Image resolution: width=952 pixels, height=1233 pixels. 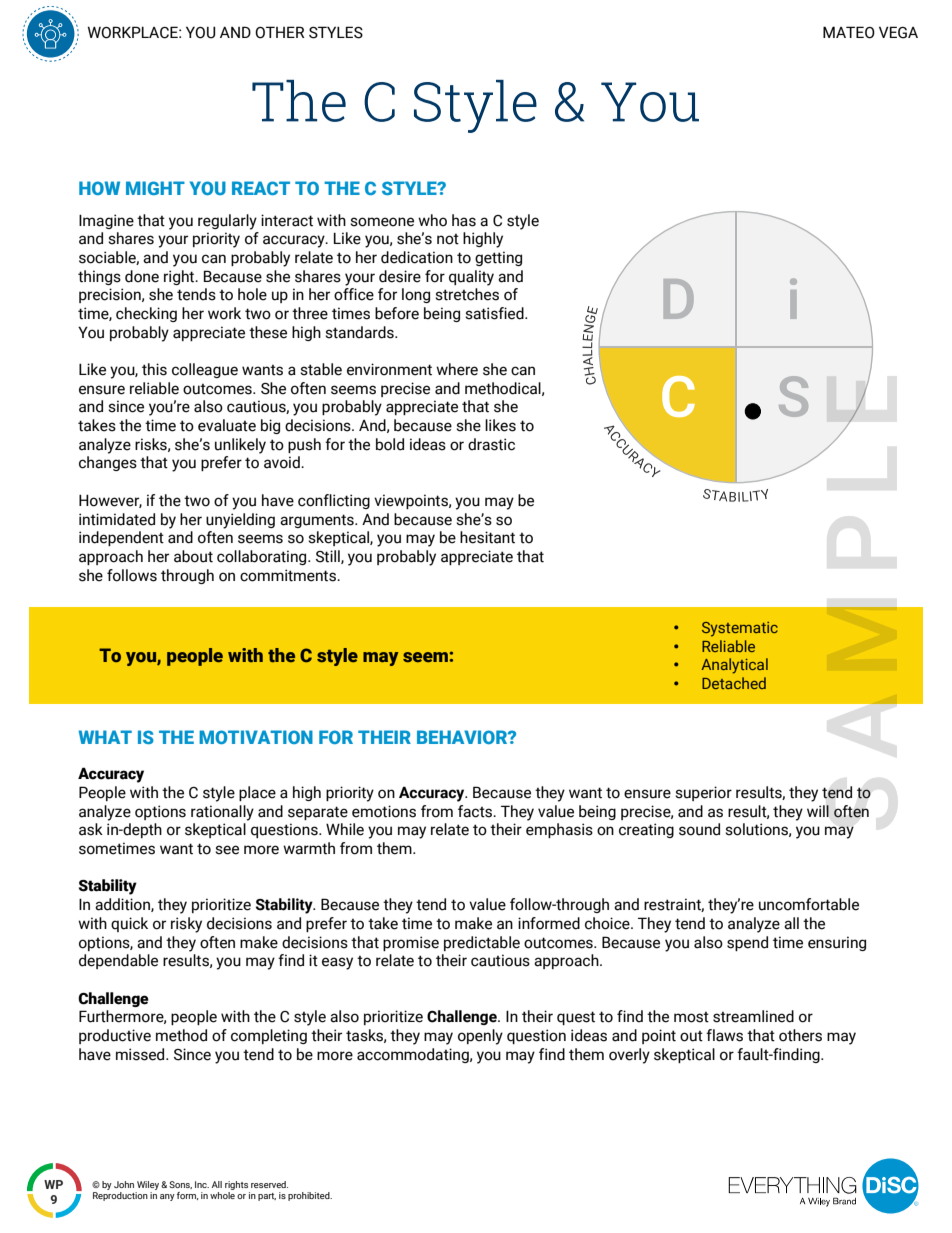 What do you see at coordinates (480, 1037) in the image?
I see `openly` at bounding box center [480, 1037].
